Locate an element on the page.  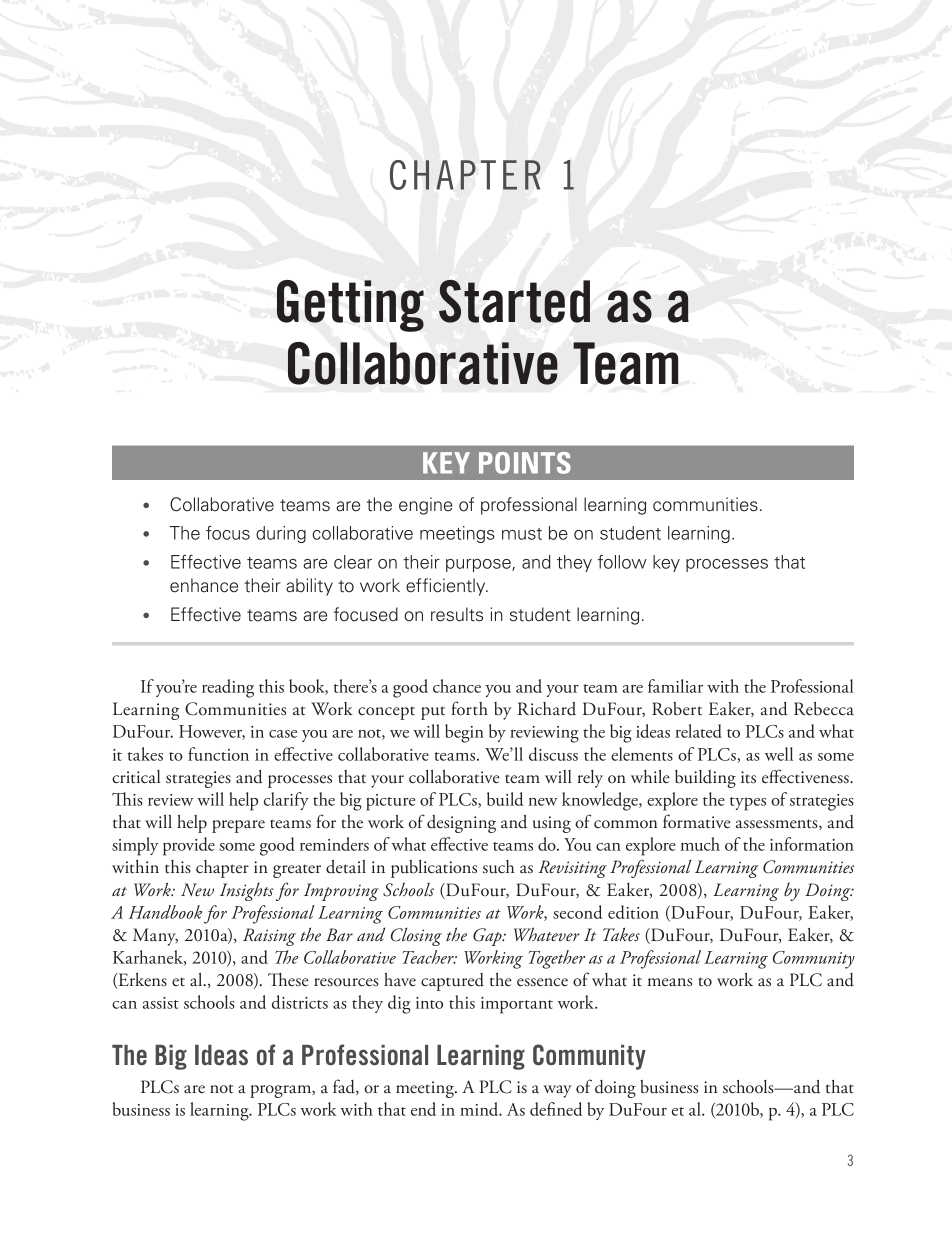
forth is located at coordinates (469, 708).
